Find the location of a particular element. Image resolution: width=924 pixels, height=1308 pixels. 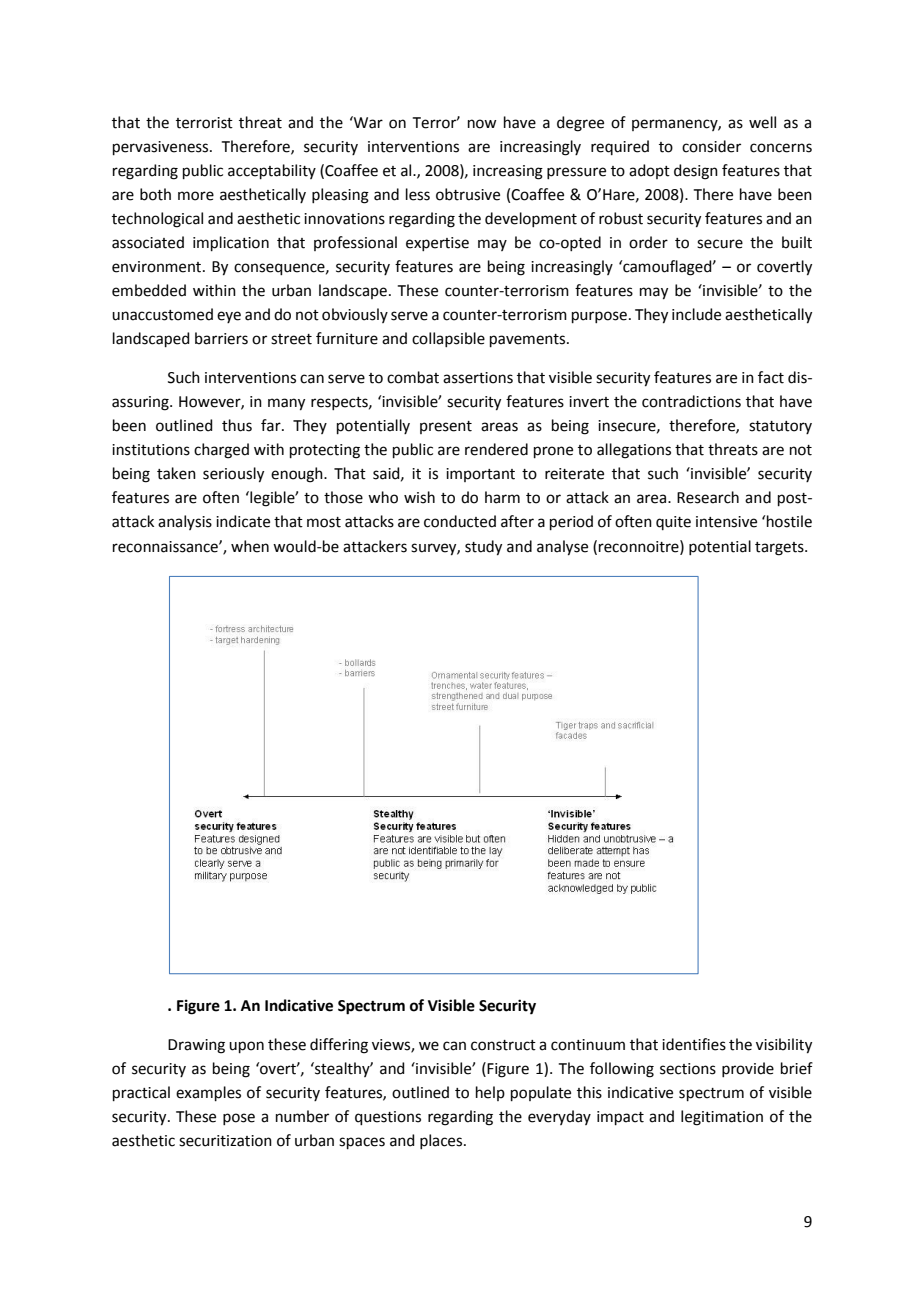

Research is located at coordinates (708, 497).
